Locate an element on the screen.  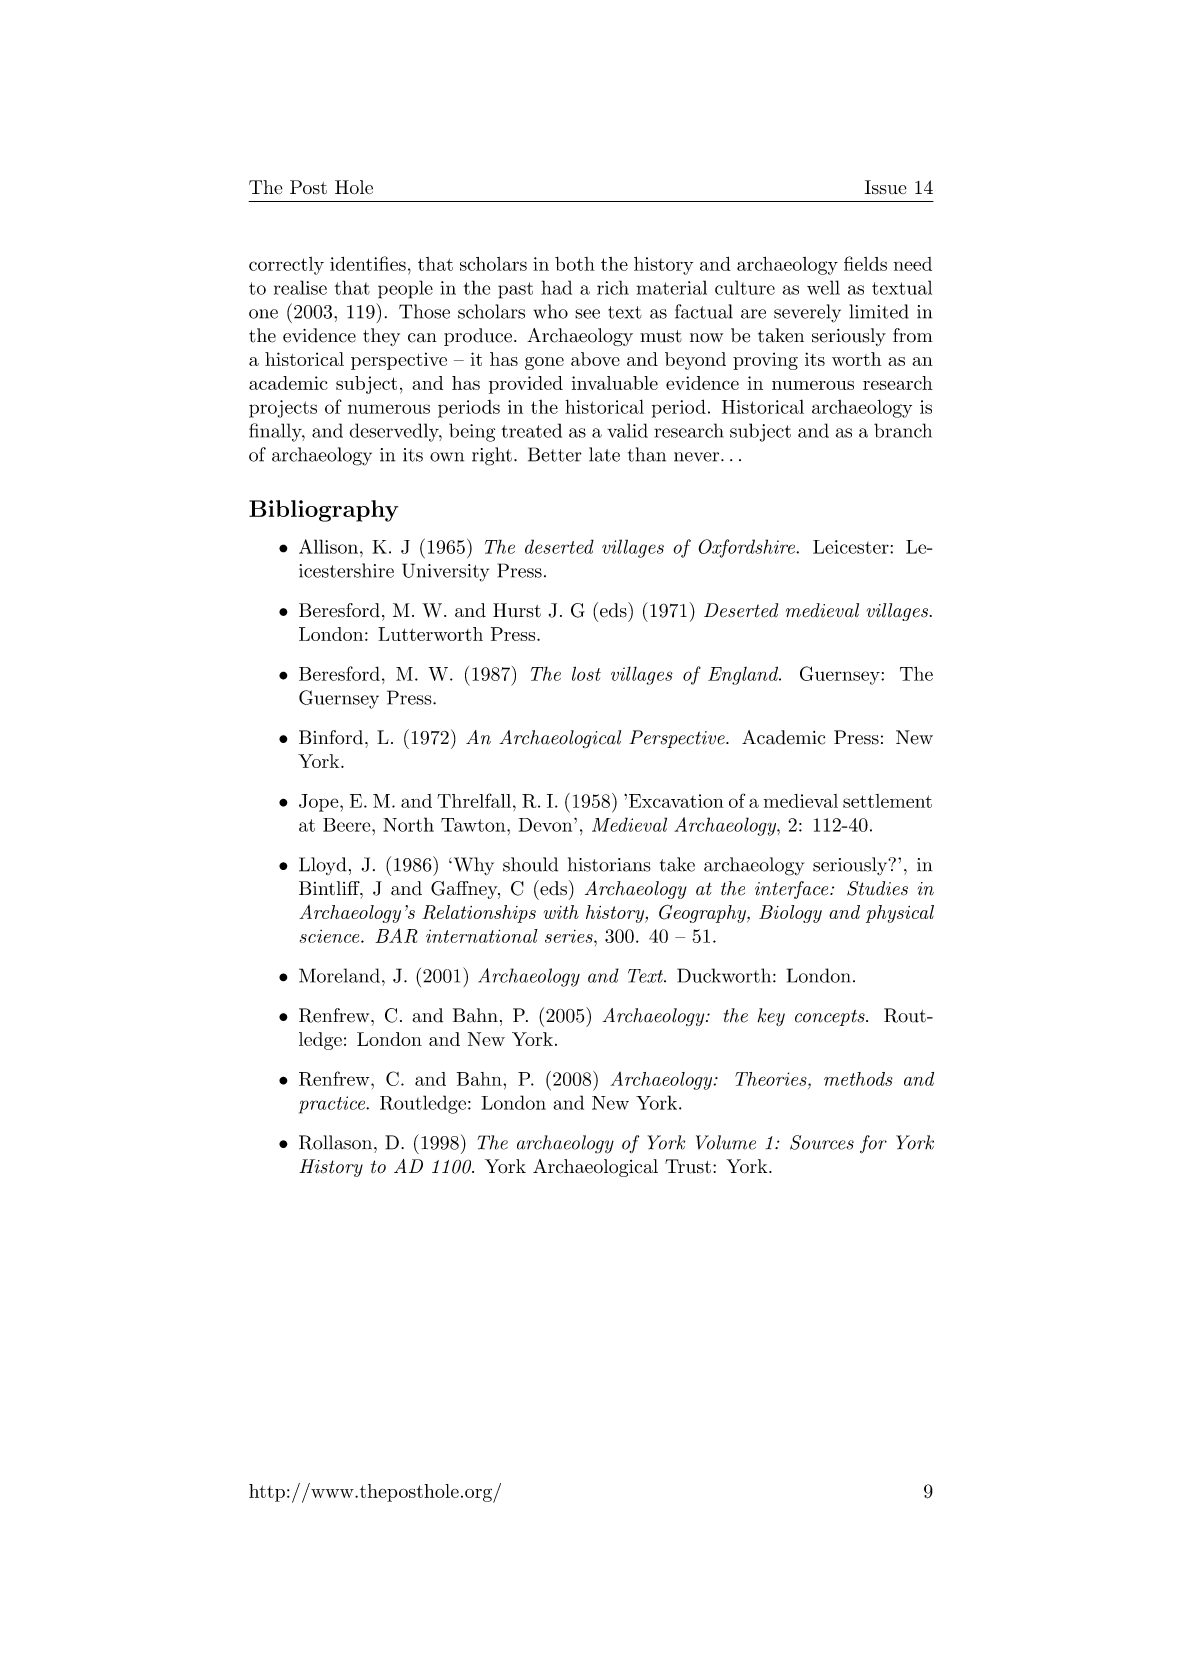
Issue is located at coordinates (886, 187).
